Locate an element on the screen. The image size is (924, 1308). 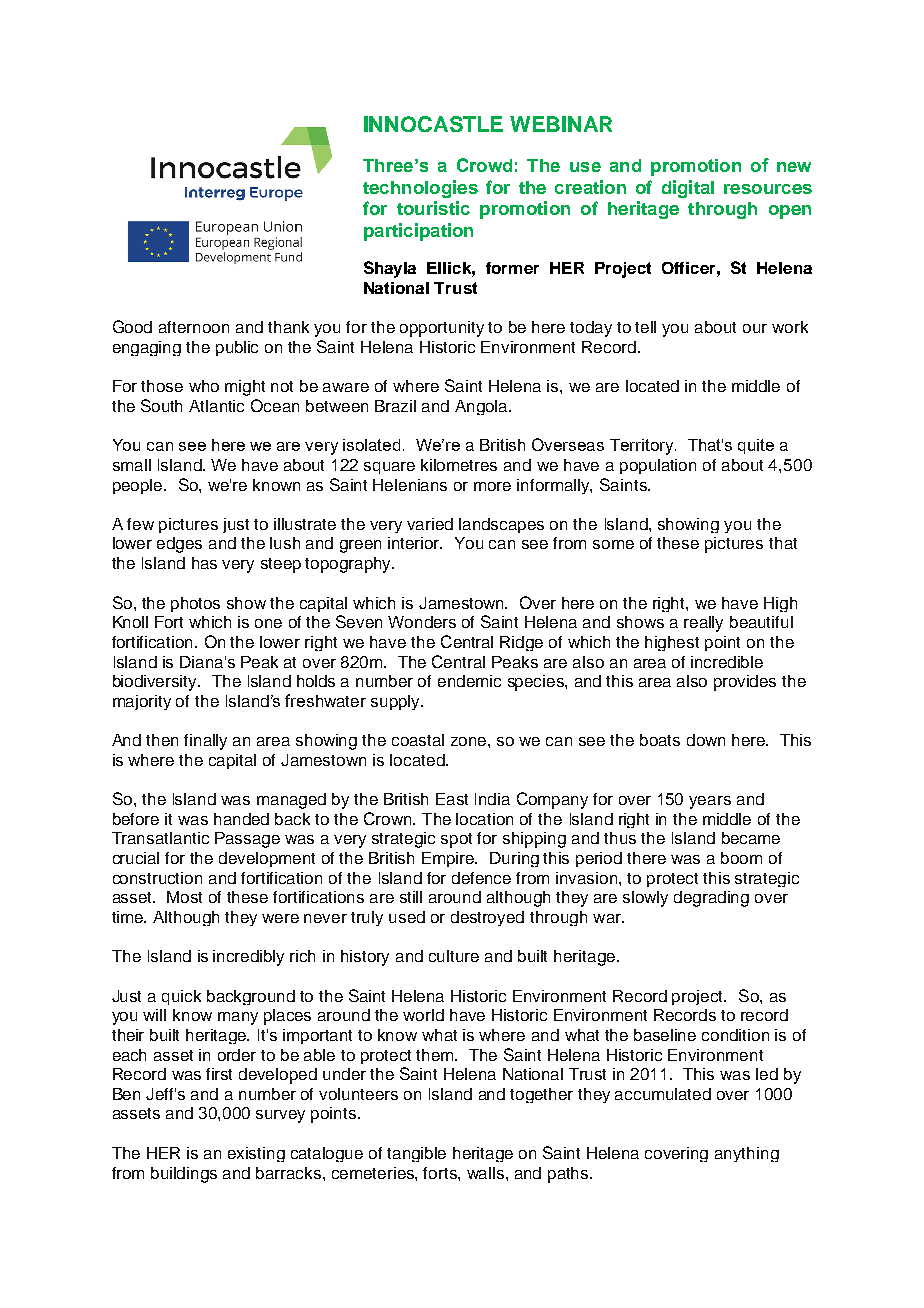
opportunity is located at coordinates (442, 329).
